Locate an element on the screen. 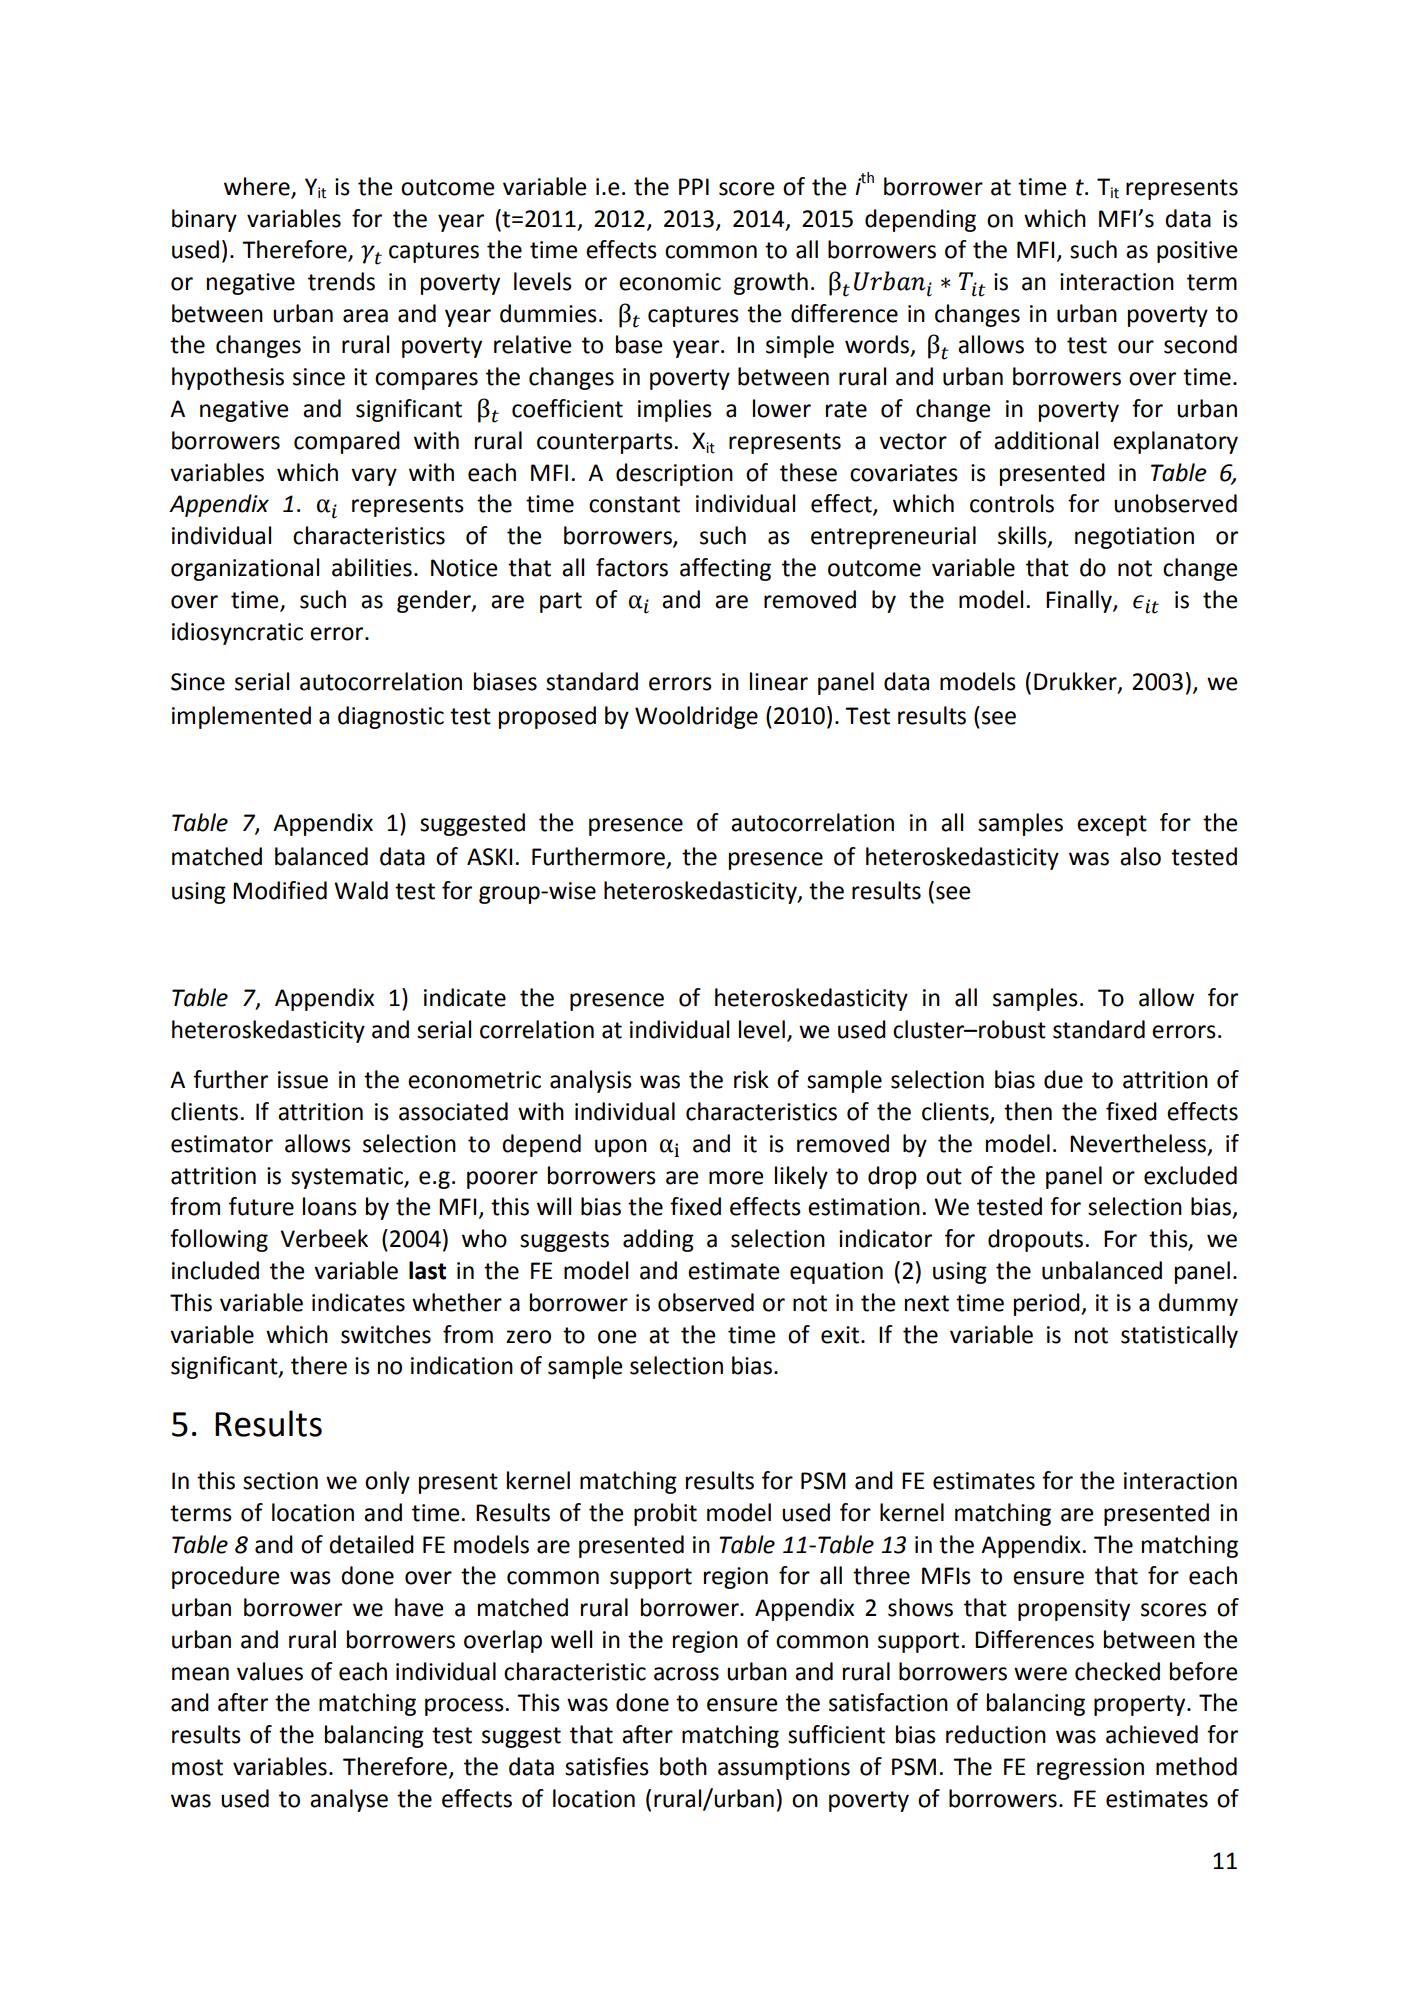  exit is located at coordinates (840, 1335).
